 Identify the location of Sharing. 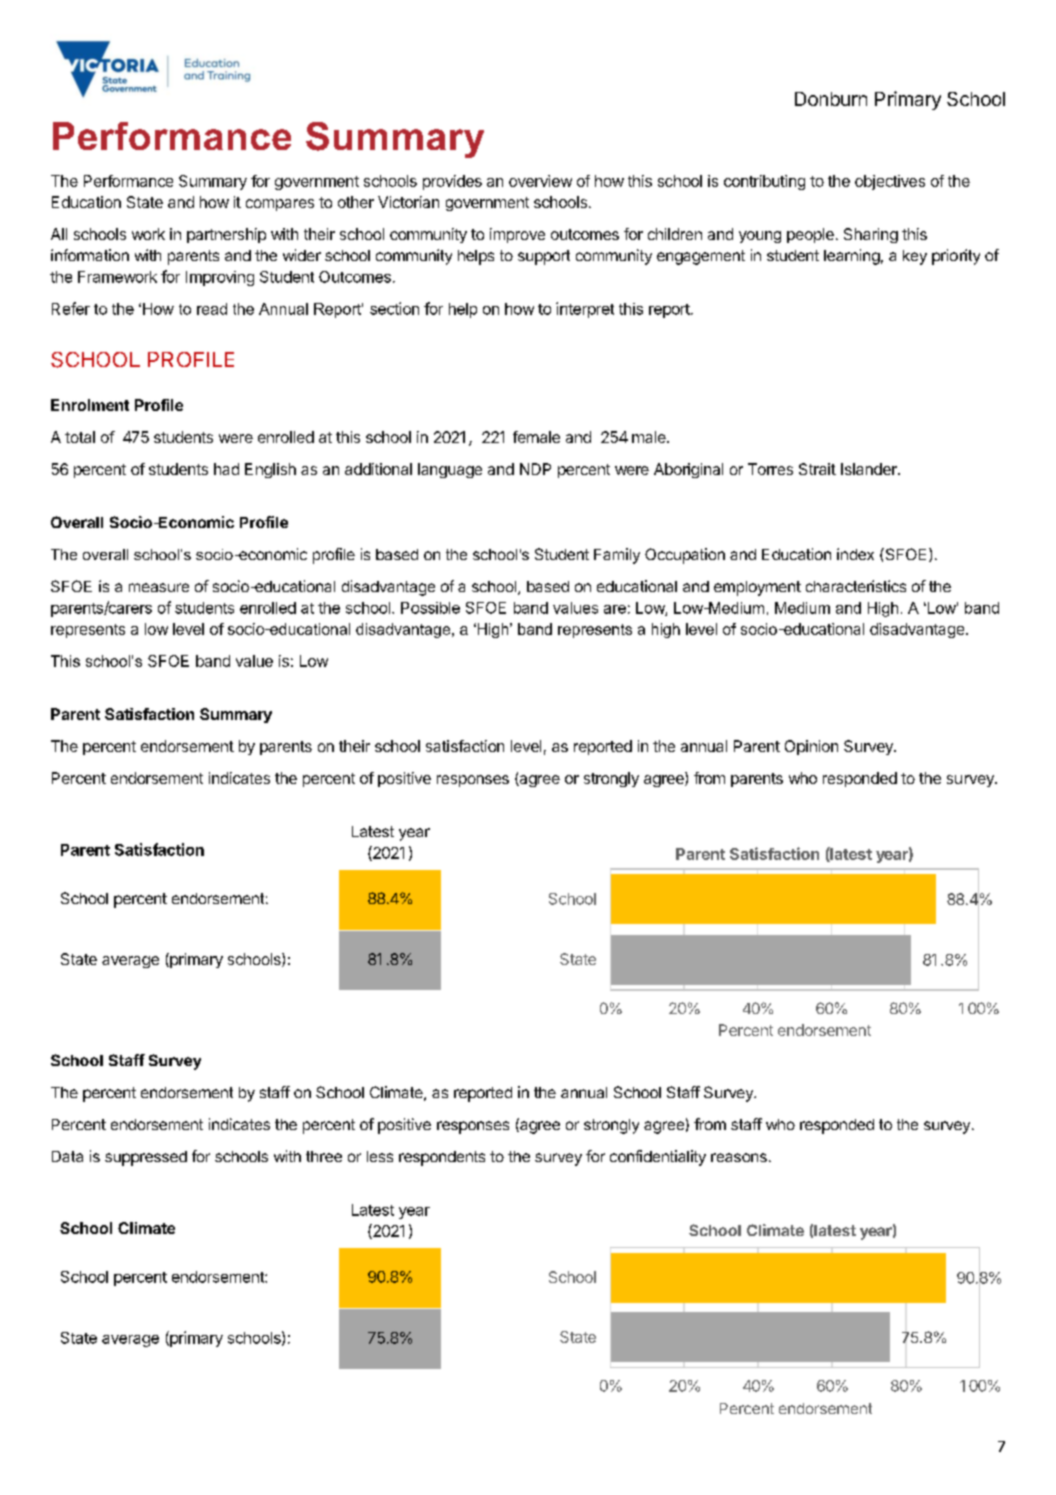
(871, 235).
